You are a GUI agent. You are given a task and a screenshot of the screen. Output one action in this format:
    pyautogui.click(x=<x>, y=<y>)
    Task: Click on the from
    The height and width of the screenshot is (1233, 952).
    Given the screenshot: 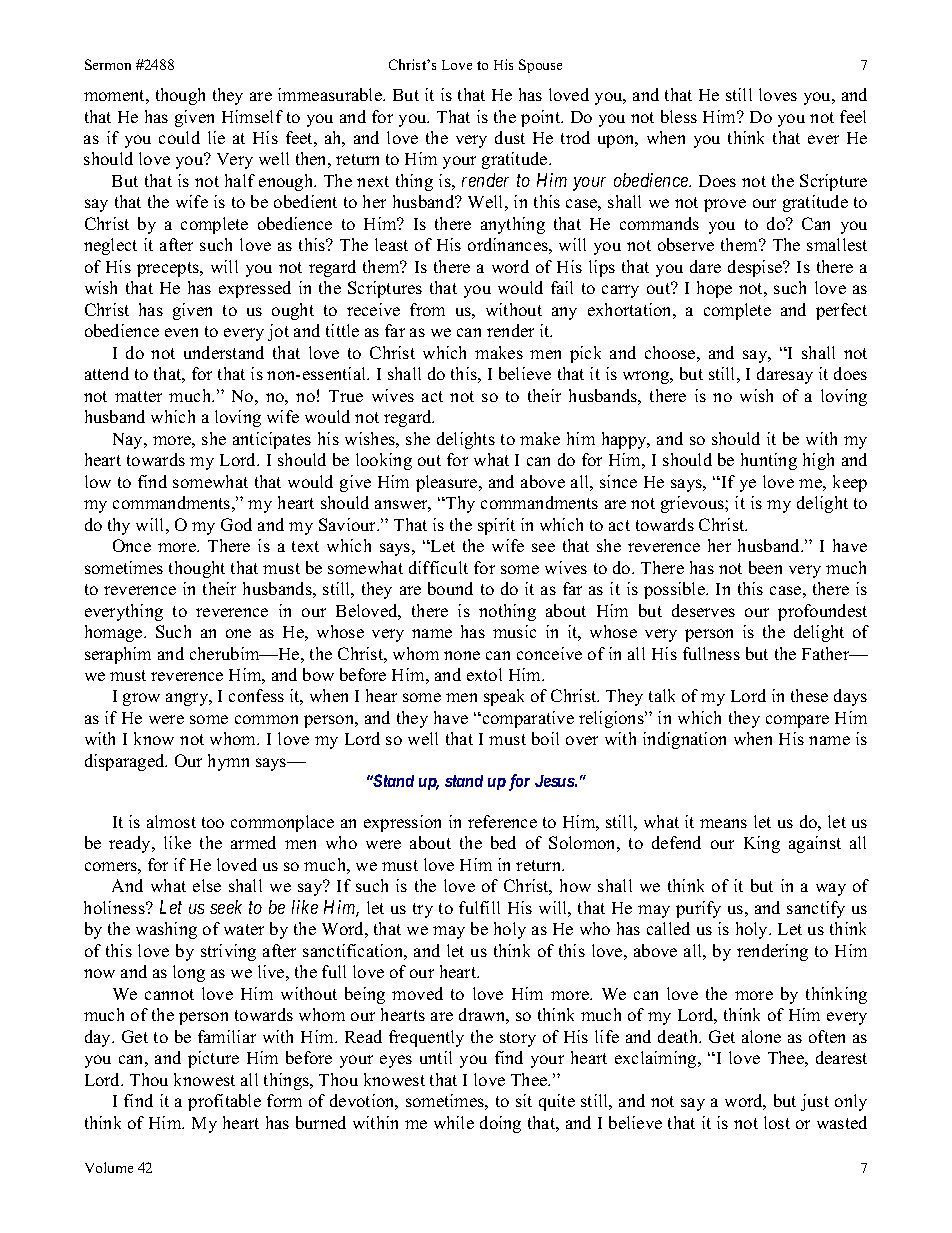 What is the action you would take?
    pyautogui.click(x=427, y=309)
